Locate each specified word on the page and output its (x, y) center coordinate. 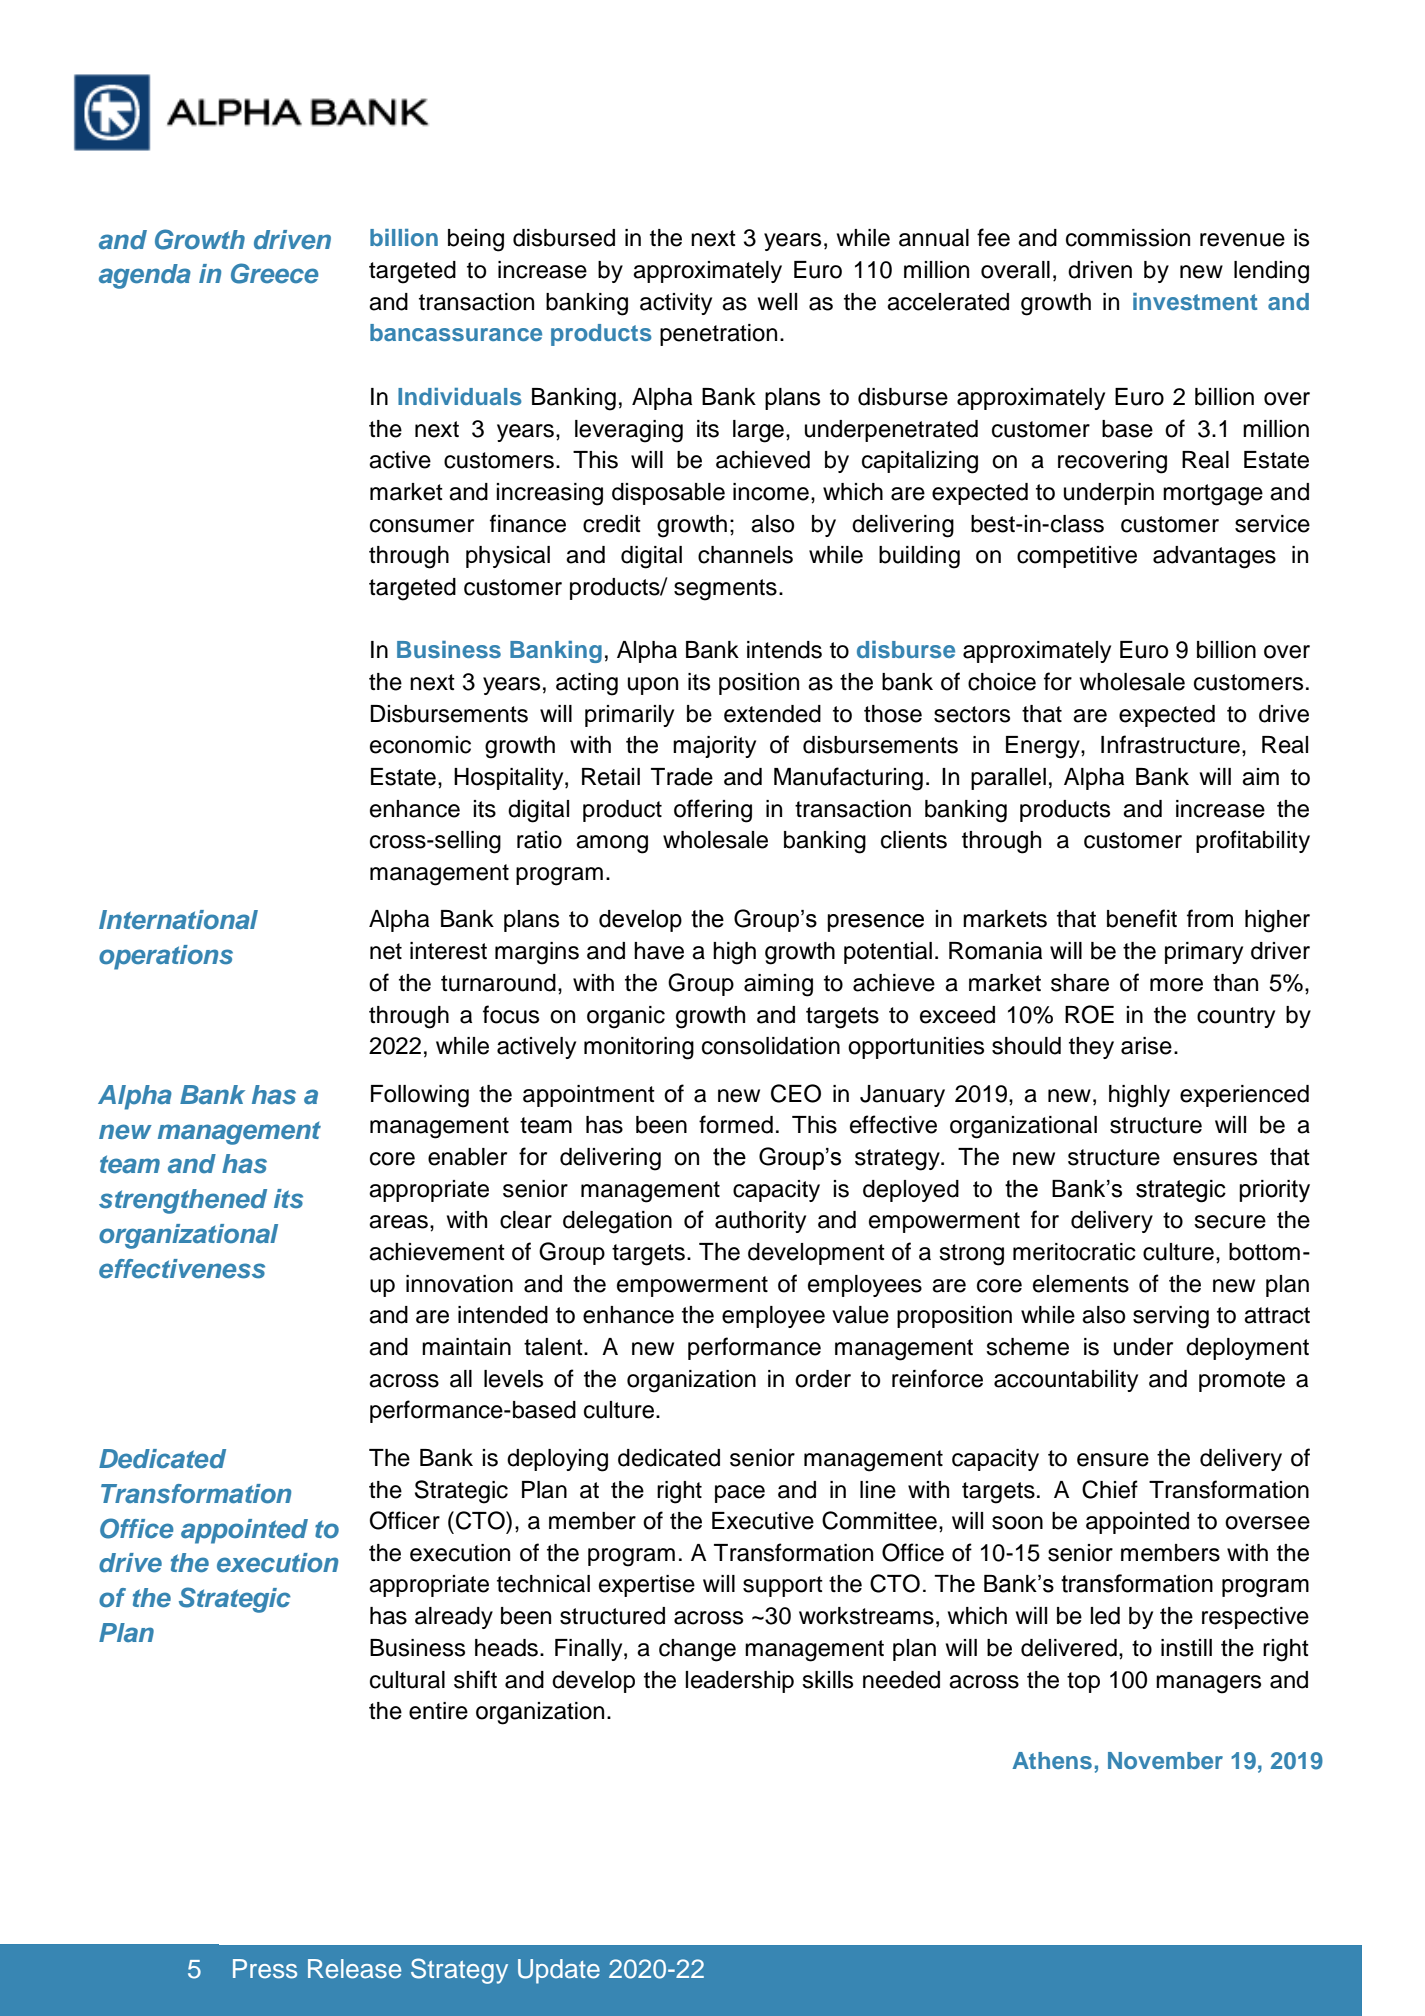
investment (1195, 301)
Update (559, 1971)
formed (736, 1124)
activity (676, 304)
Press (265, 1969)
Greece (275, 273)
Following (420, 1096)
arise (1146, 1046)
